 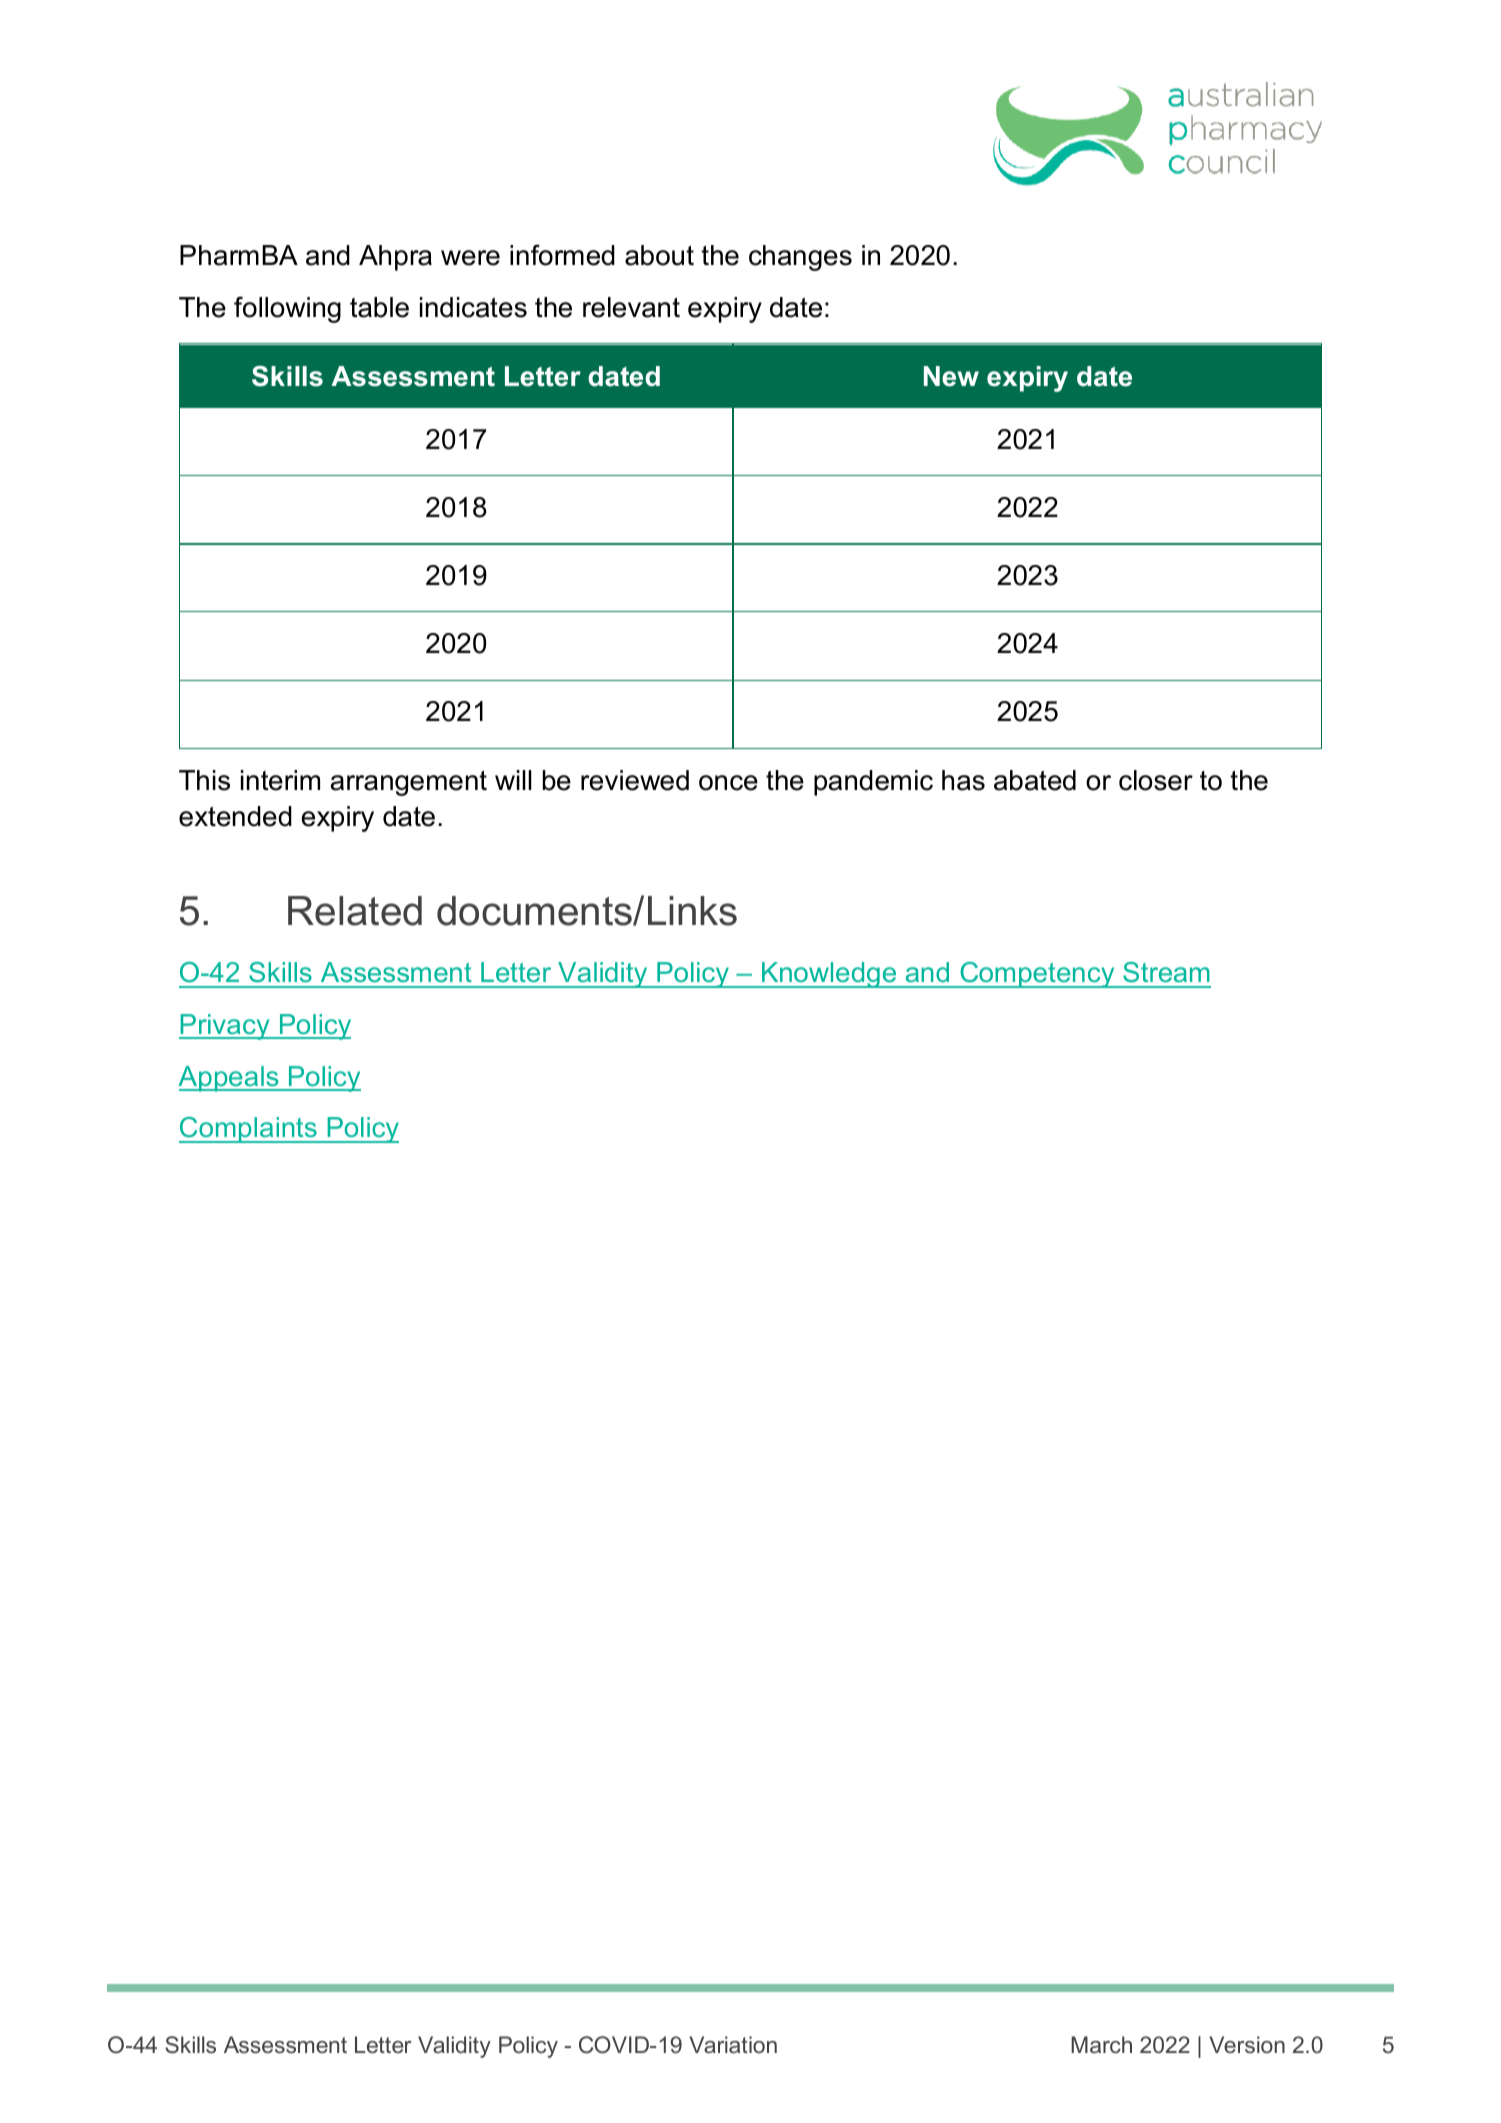 I want to click on New, so click(x=951, y=376).
